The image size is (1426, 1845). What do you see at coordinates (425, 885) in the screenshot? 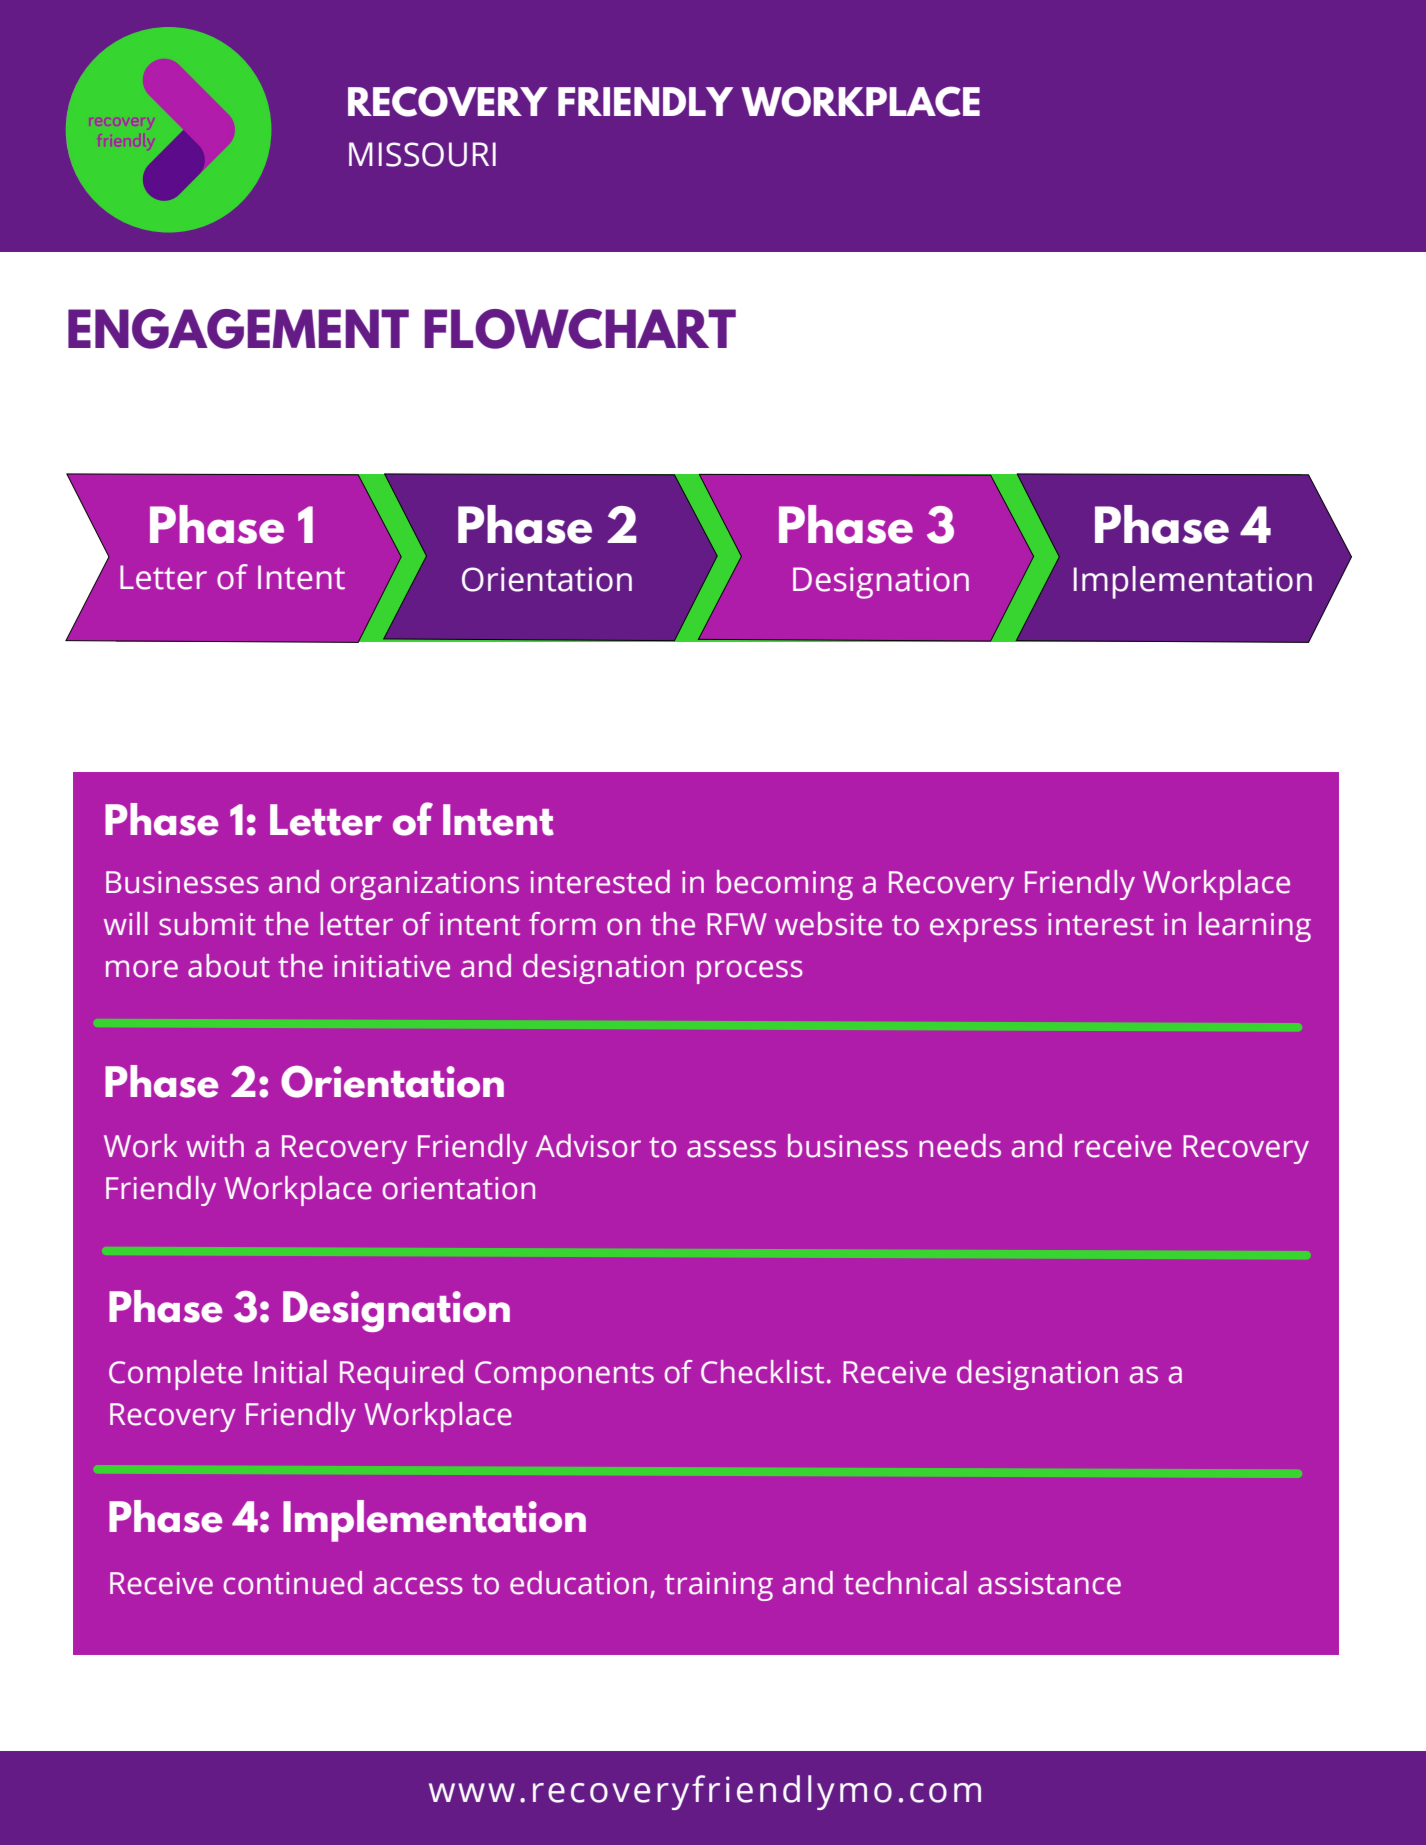
I see `organizations` at bounding box center [425, 885].
